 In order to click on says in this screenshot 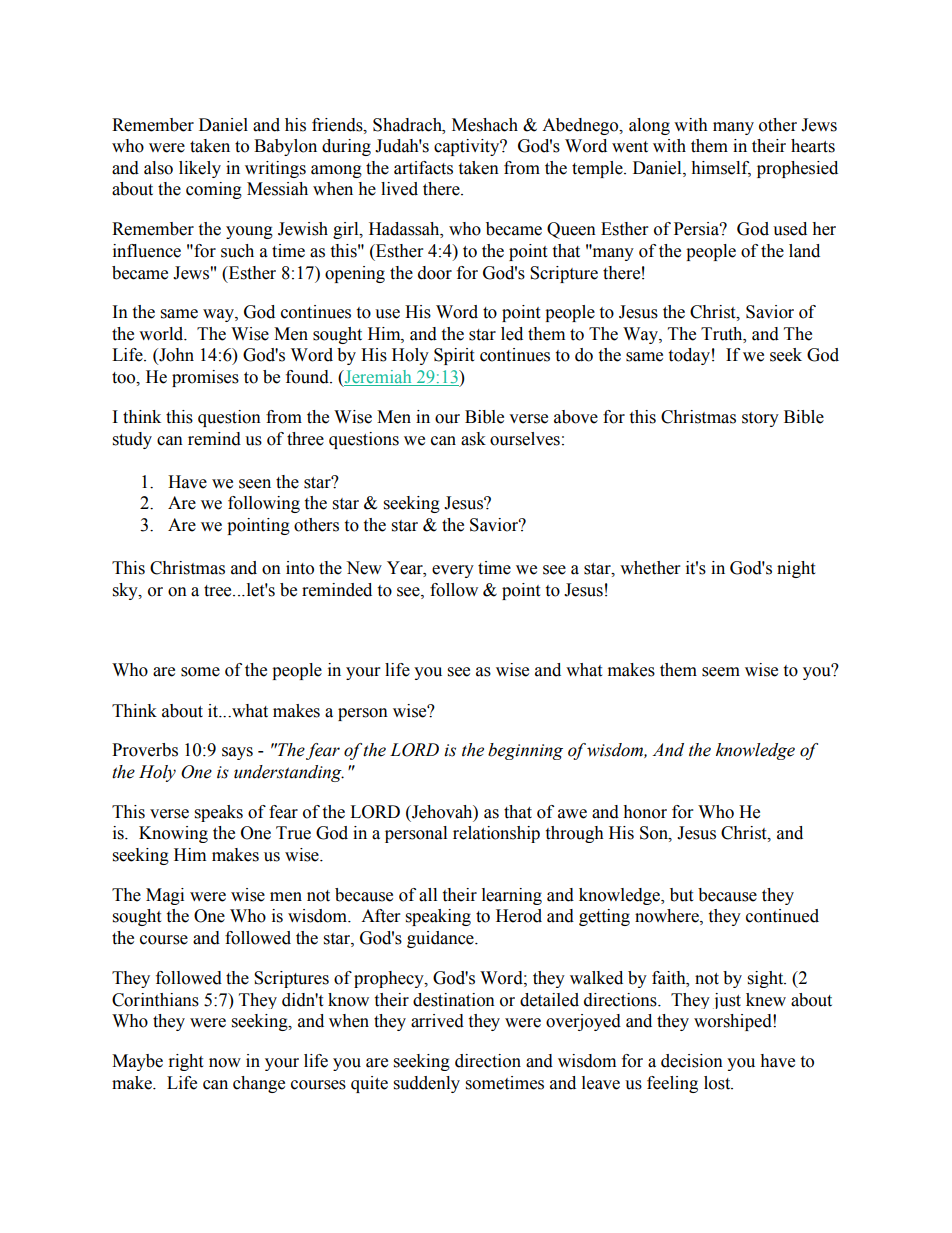, I will do `click(237, 753)`.
